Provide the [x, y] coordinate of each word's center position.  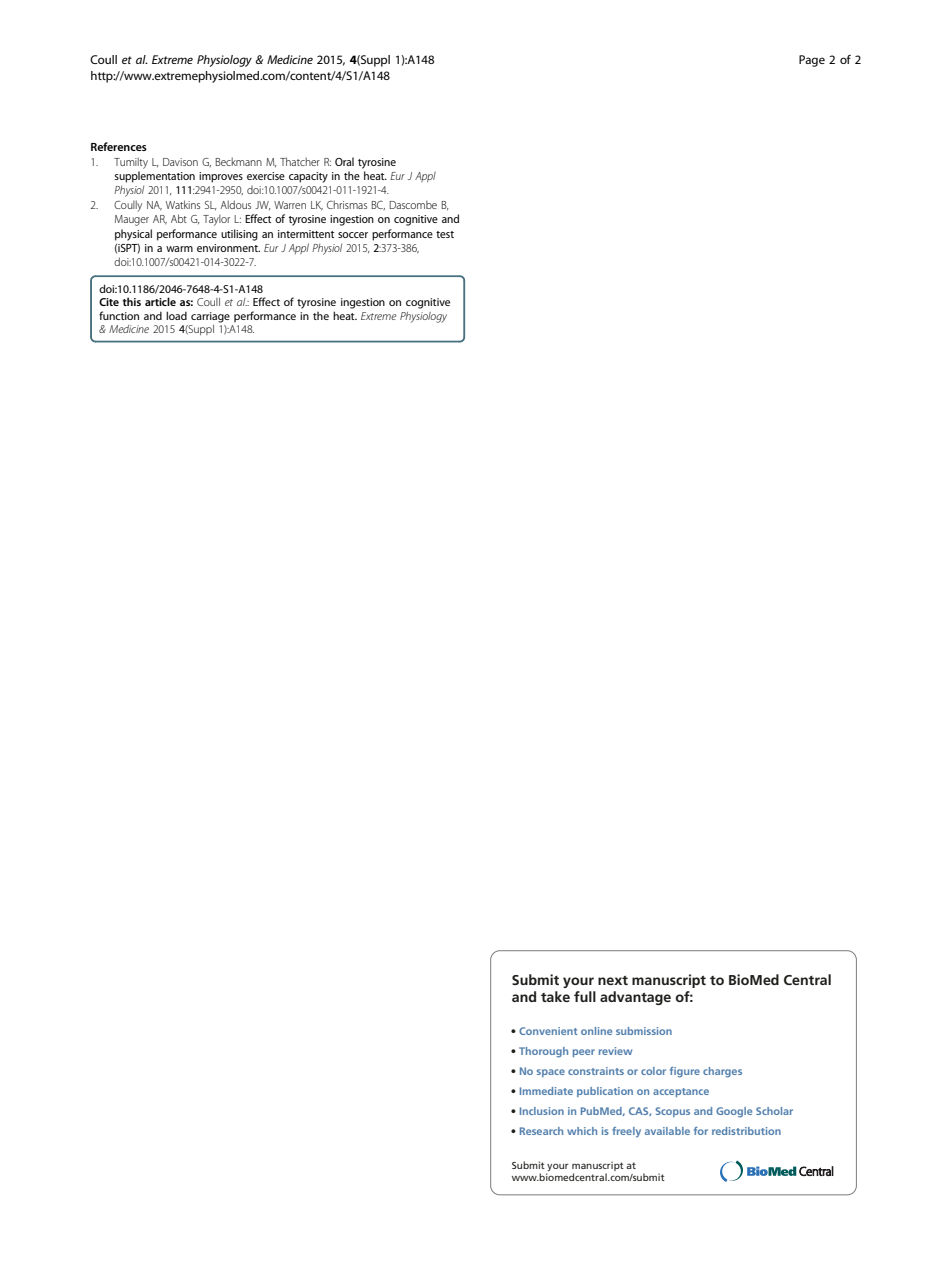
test [445, 234]
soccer [353, 235]
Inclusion [542, 1111]
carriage [210, 317]
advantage [635, 998]
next [613, 980]
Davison [180, 162]
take [555, 996]
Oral [344, 161]
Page [812, 61]
